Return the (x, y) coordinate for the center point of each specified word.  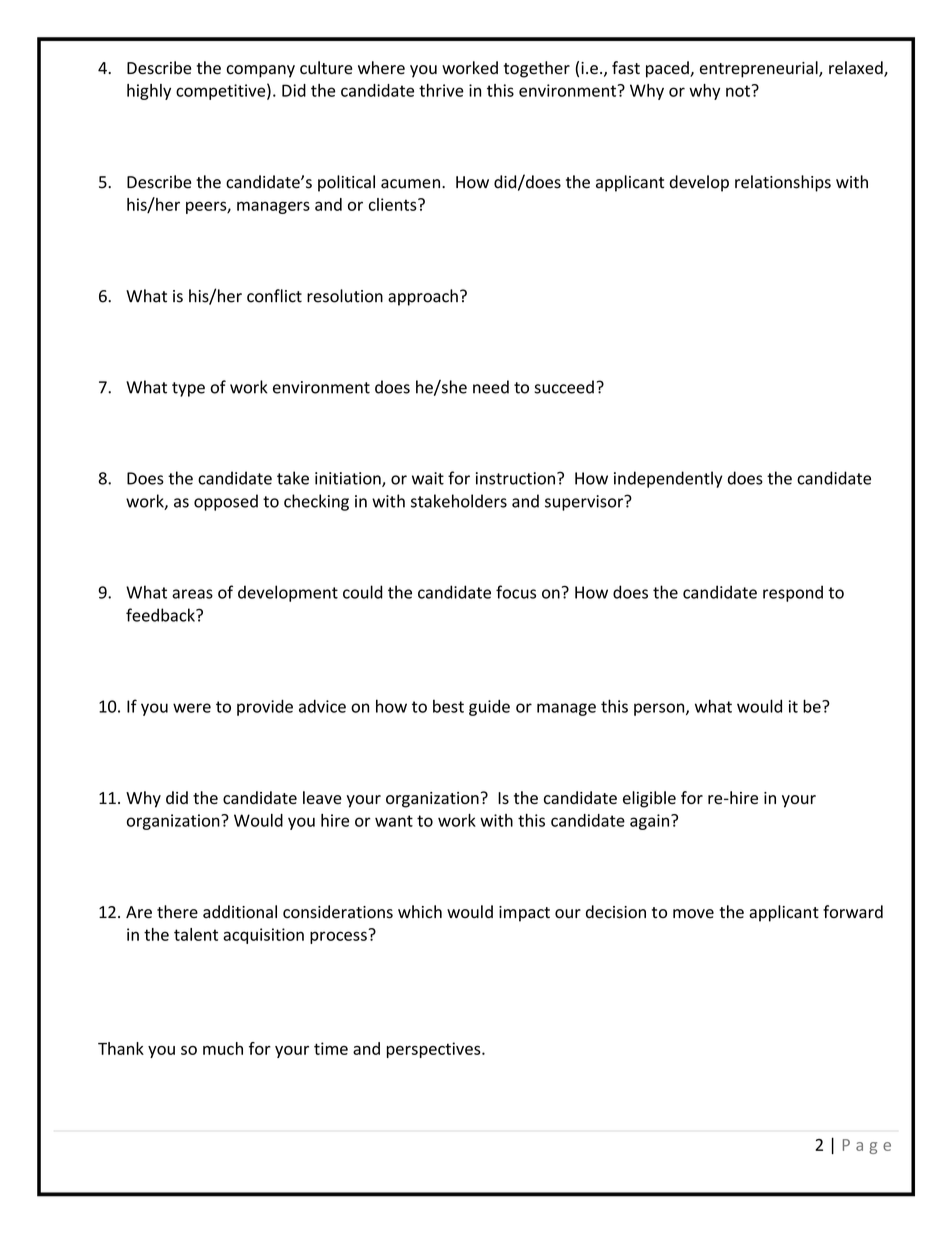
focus (516, 592)
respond (793, 593)
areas (192, 594)
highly (149, 92)
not (738, 91)
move (693, 914)
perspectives (435, 1050)
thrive (441, 90)
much (223, 1048)
